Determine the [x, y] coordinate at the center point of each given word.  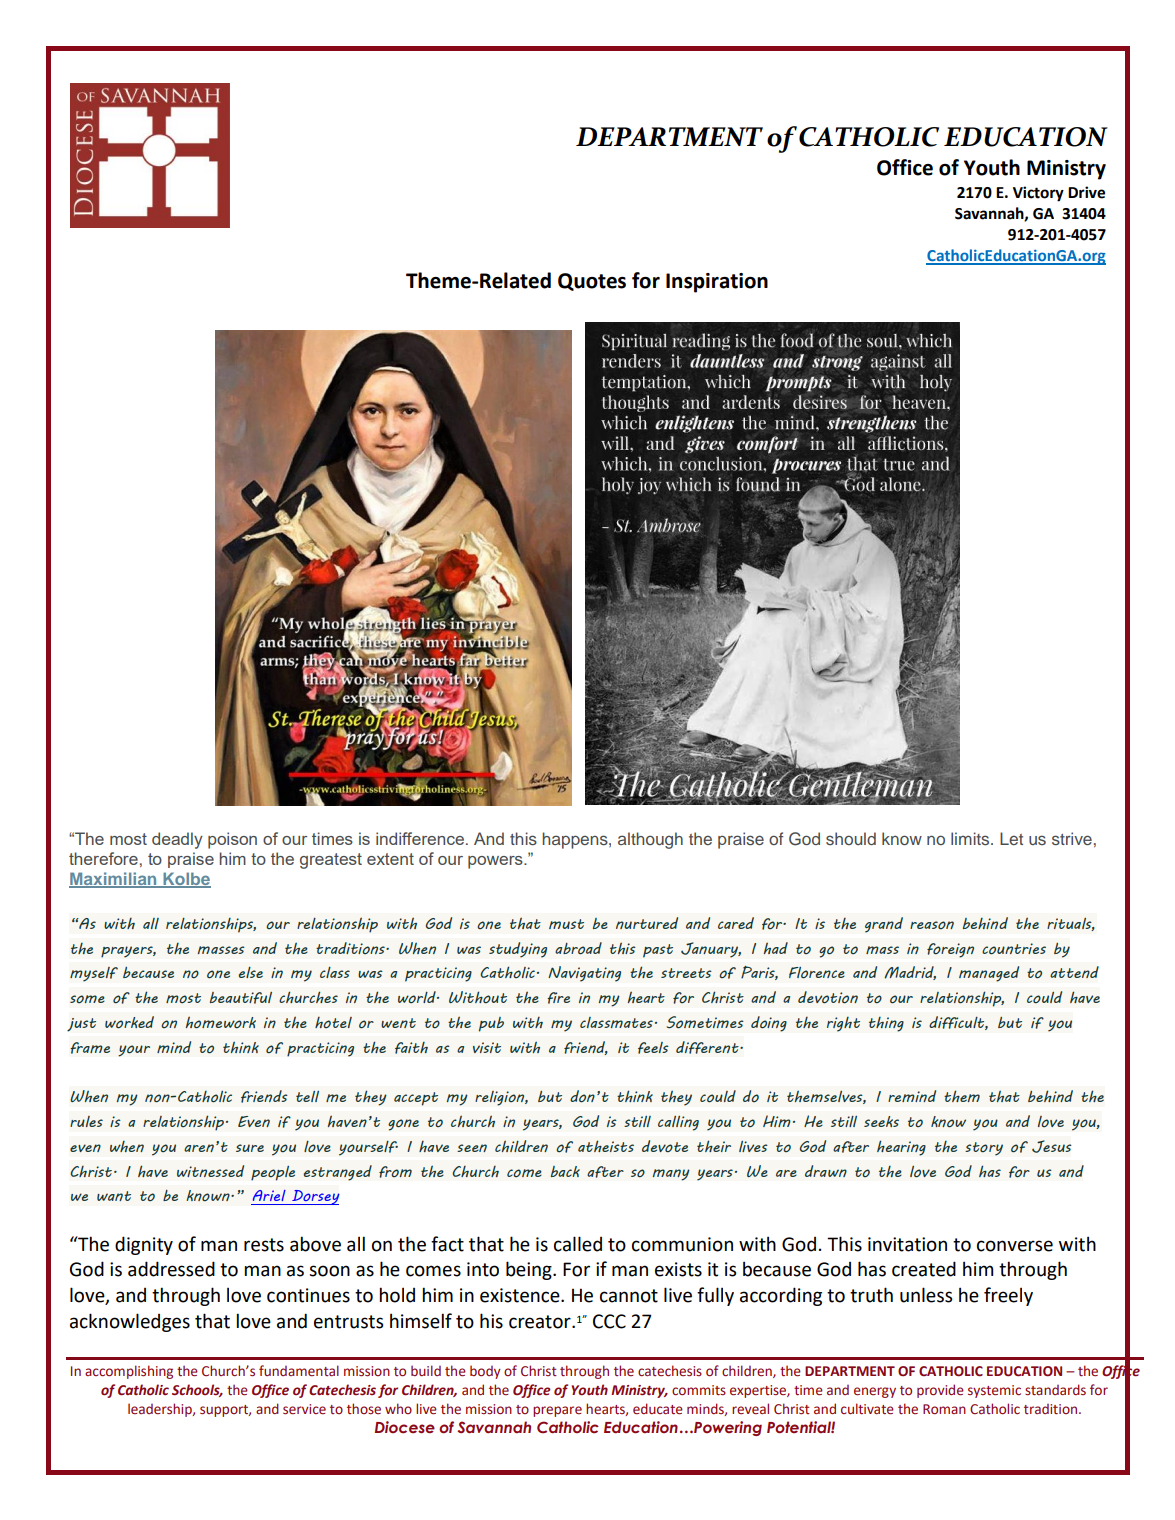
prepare [557, 1411]
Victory [1038, 194]
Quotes [592, 282]
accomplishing [129, 1372]
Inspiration [717, 283]
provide [940, 1391]
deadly [177, 840]
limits [971, 838]
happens [576, 840]
